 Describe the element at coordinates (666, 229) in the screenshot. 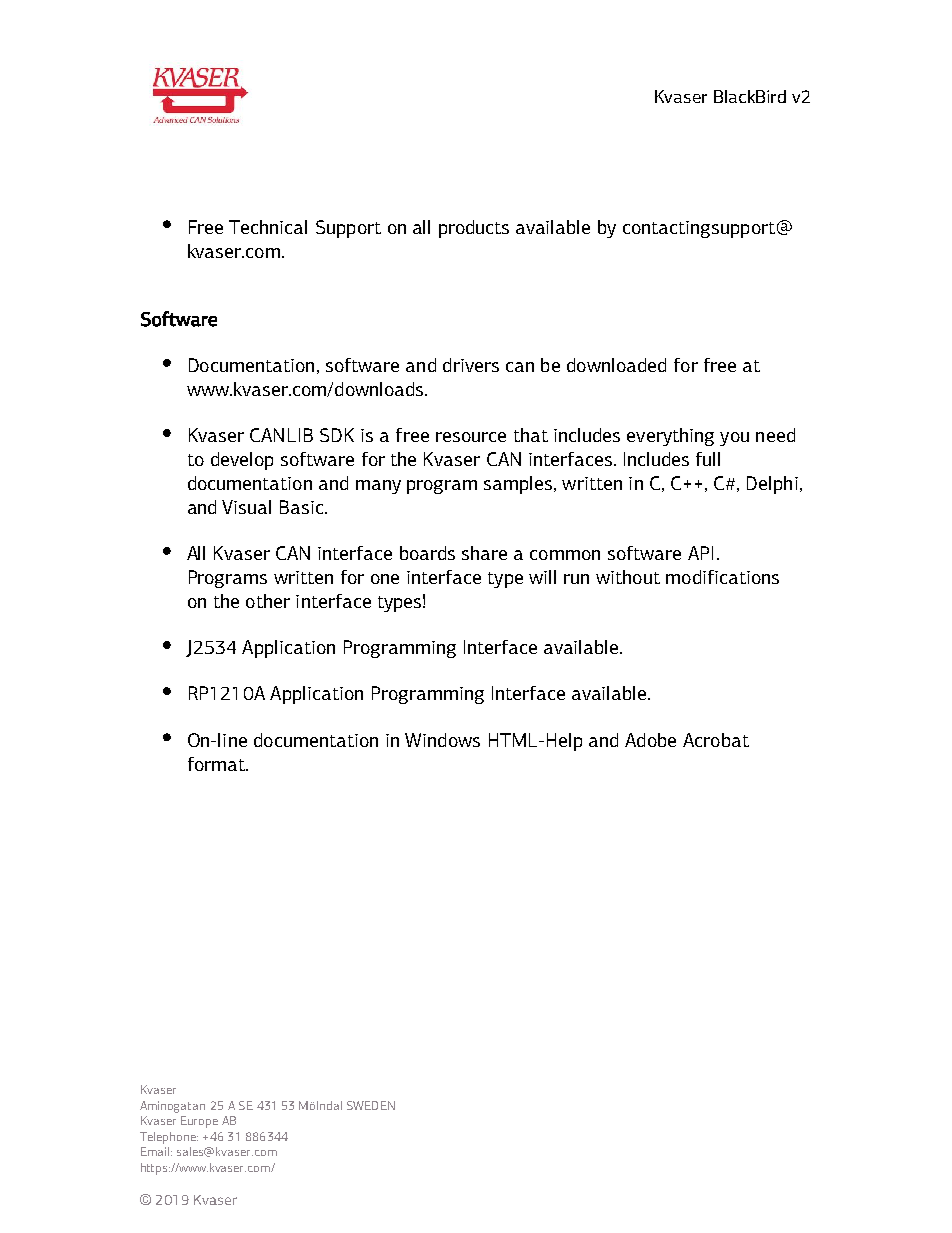

I see `contacting` at that location.
